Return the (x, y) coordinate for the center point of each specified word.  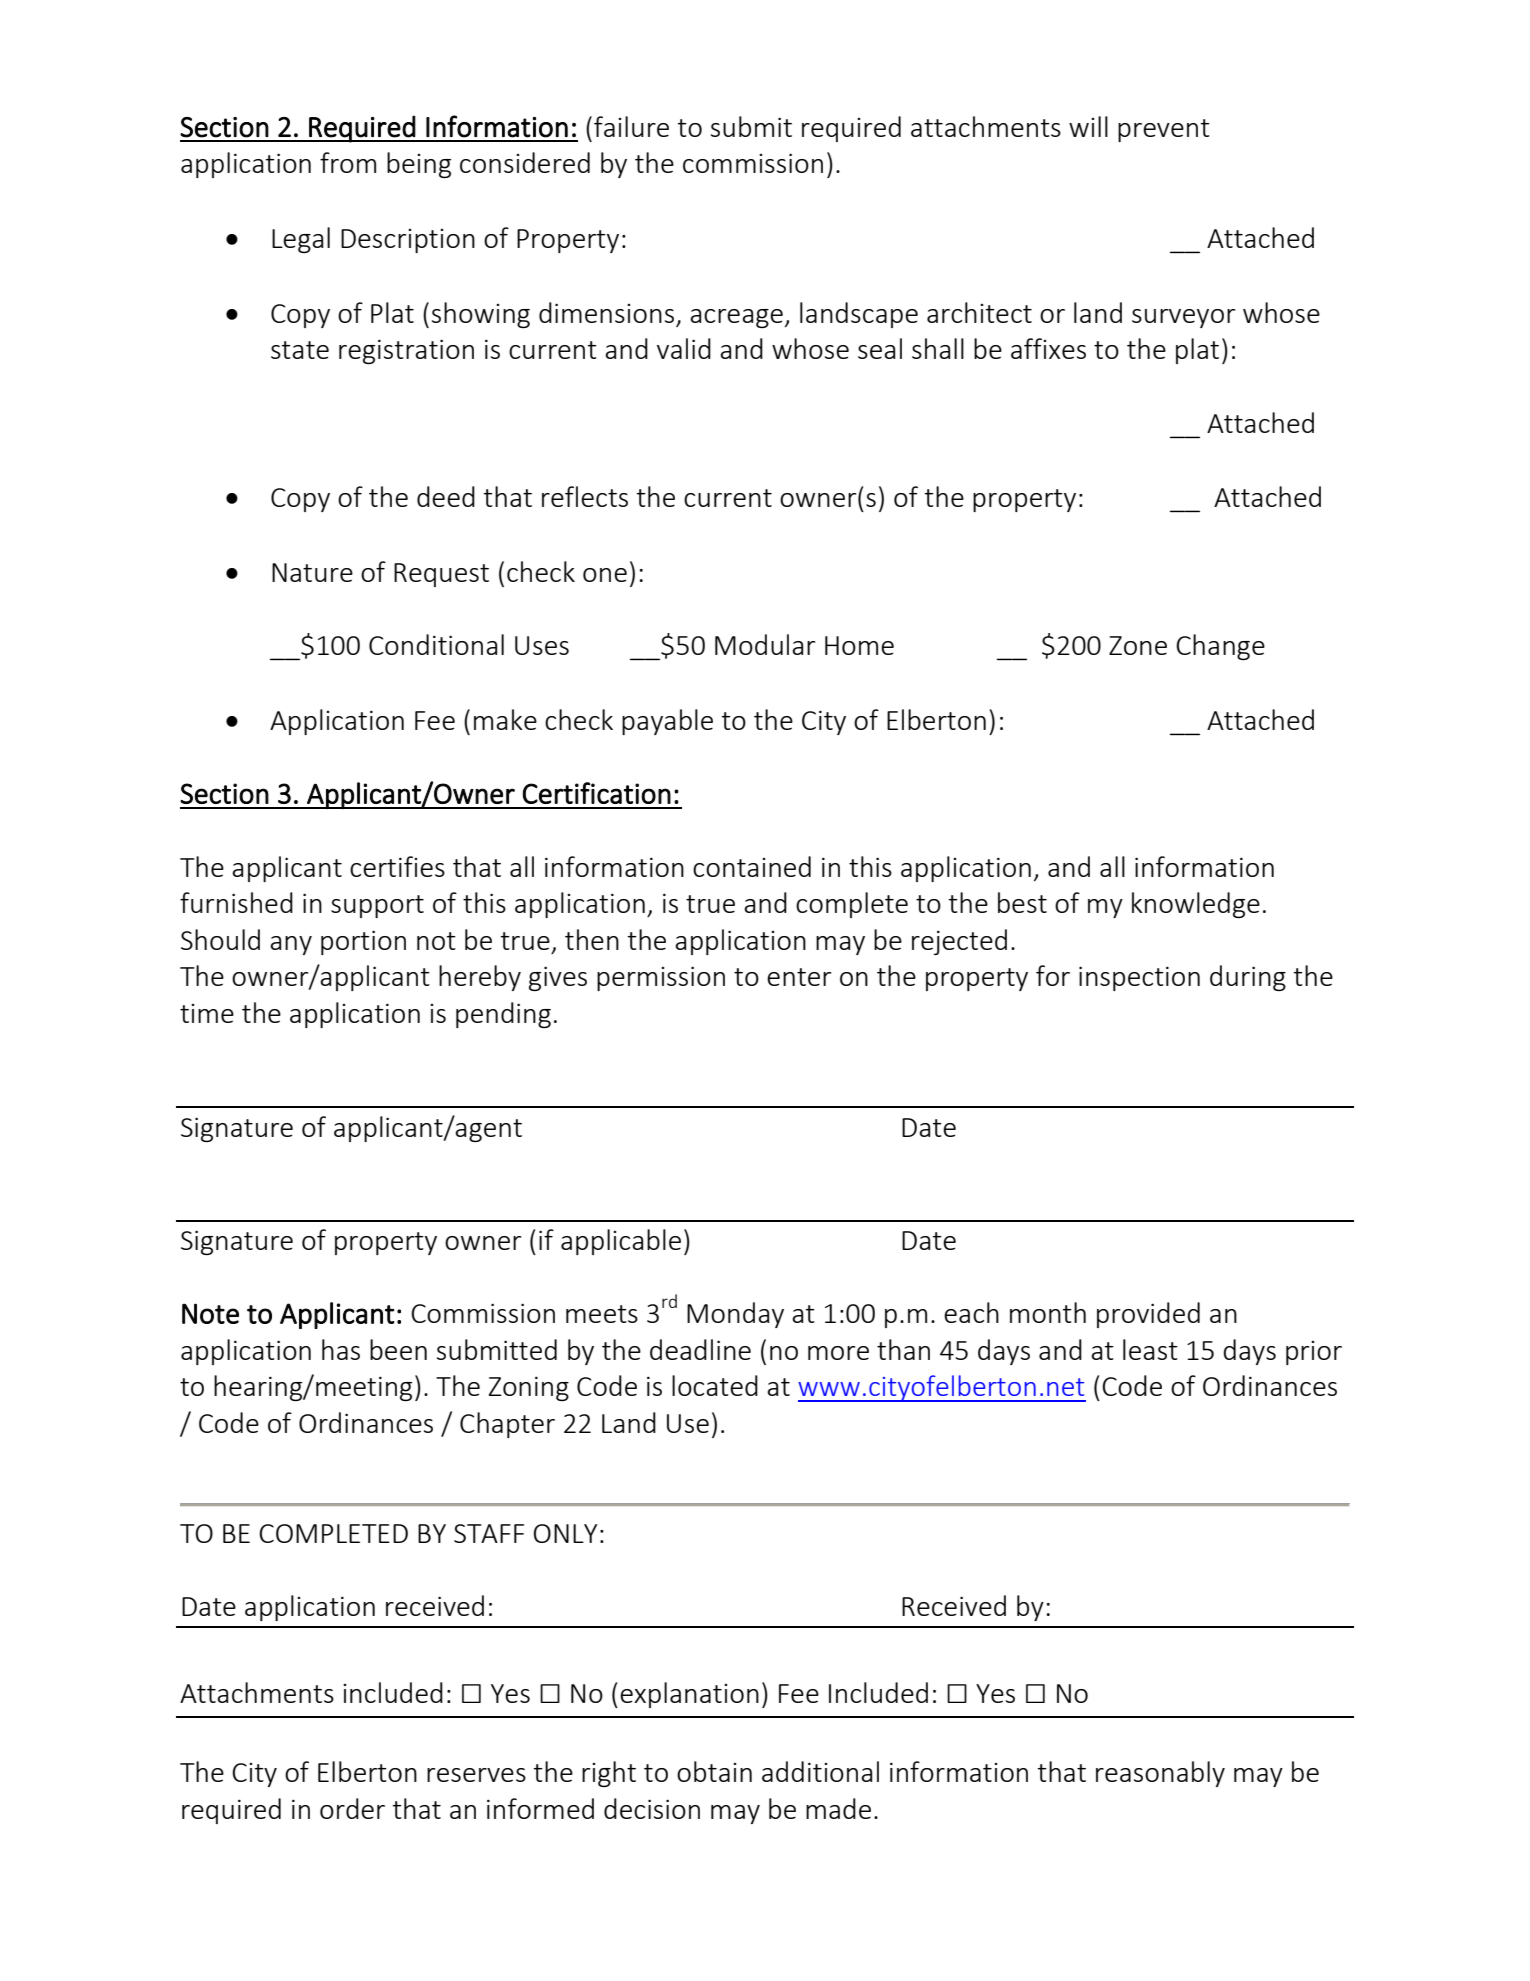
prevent (1164, 130)
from (348, 162)
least (1150, 1349)
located (715, 1385)
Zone (1138, 645)
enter (799, 977)
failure (631, 126)
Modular (765, 644)
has (341, 1349)
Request (441, 575)
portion (363, 942)
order (352, 1808)
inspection (1139, 978)
